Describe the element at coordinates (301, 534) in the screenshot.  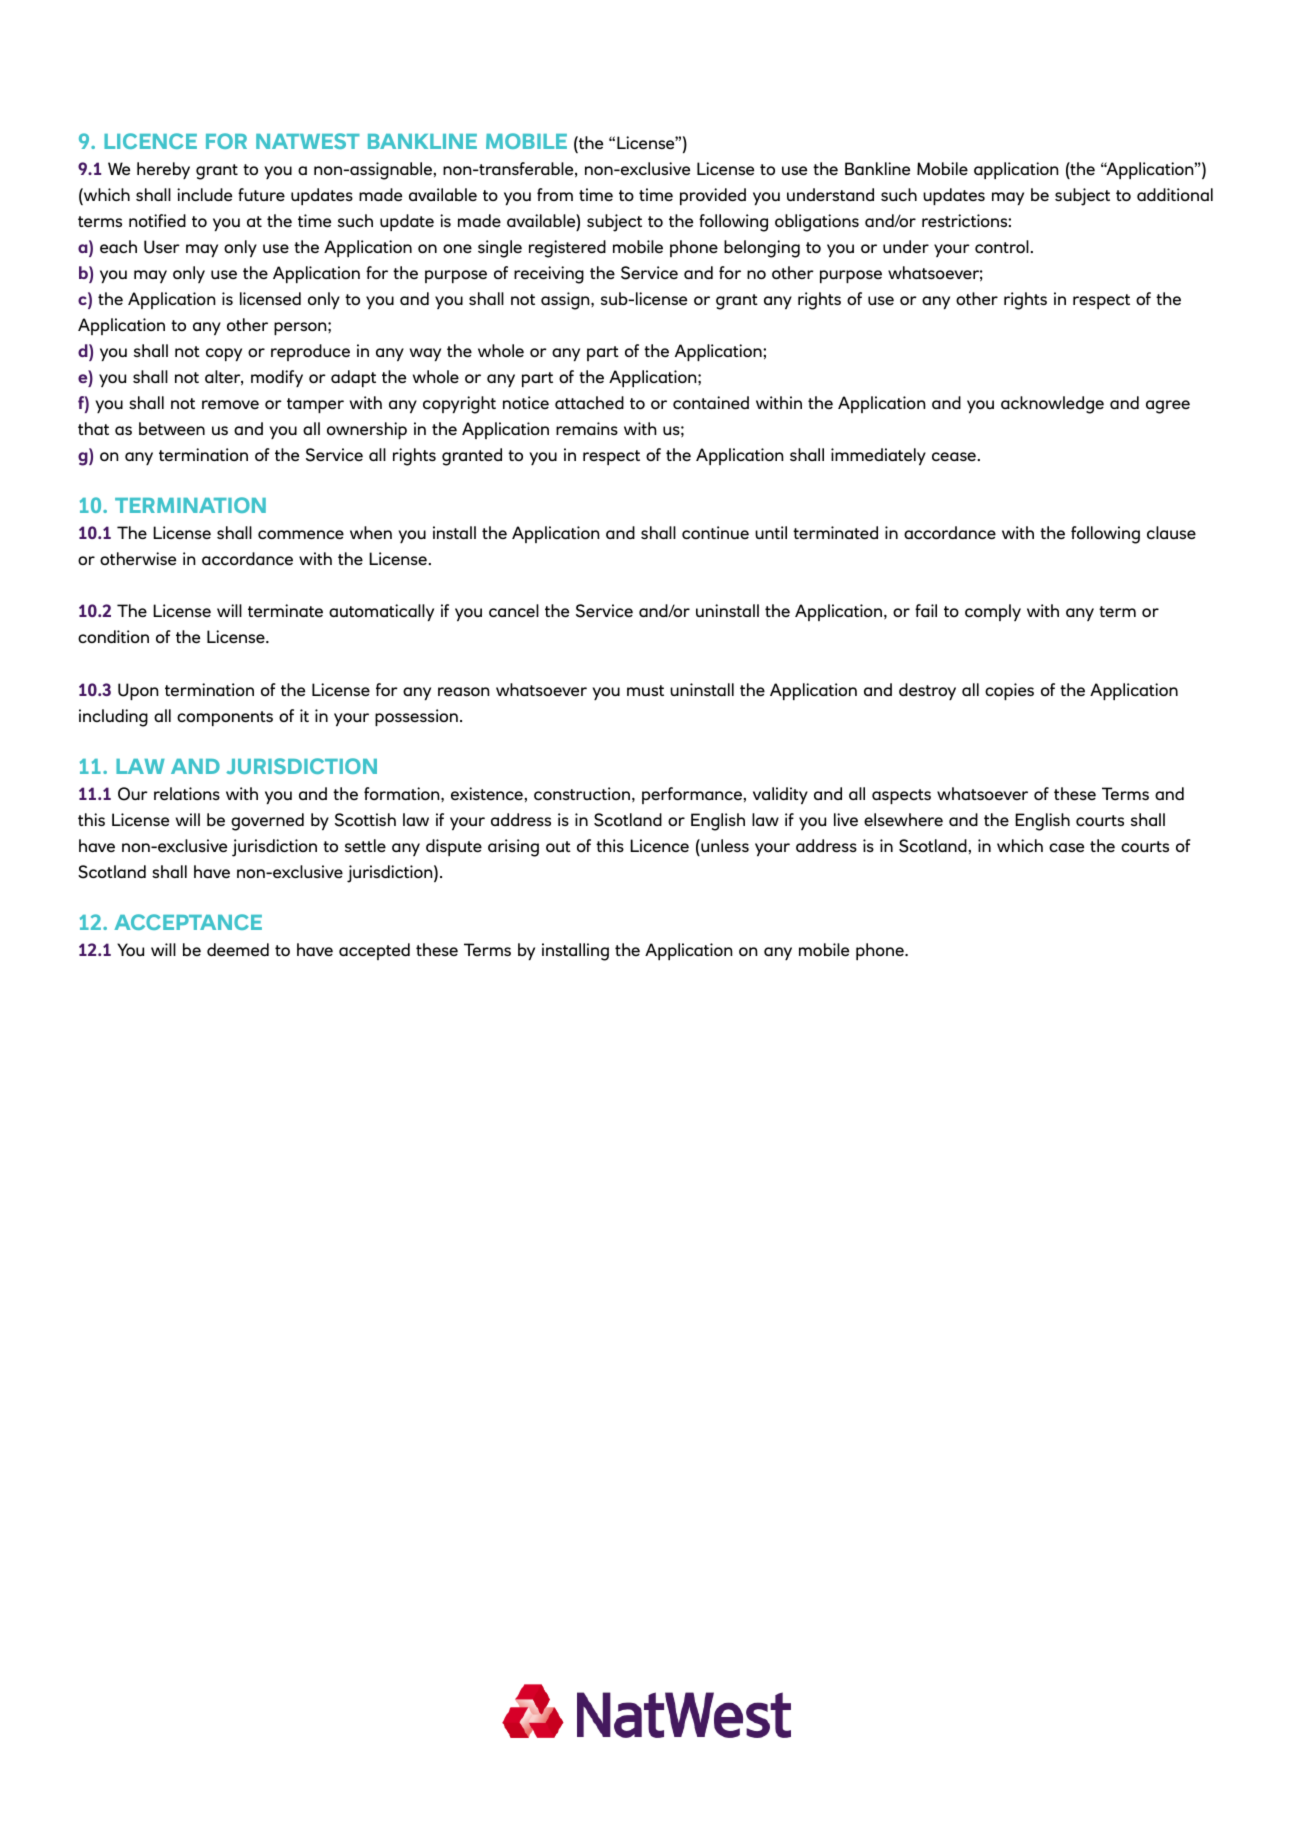
I see `commence` at that location.
